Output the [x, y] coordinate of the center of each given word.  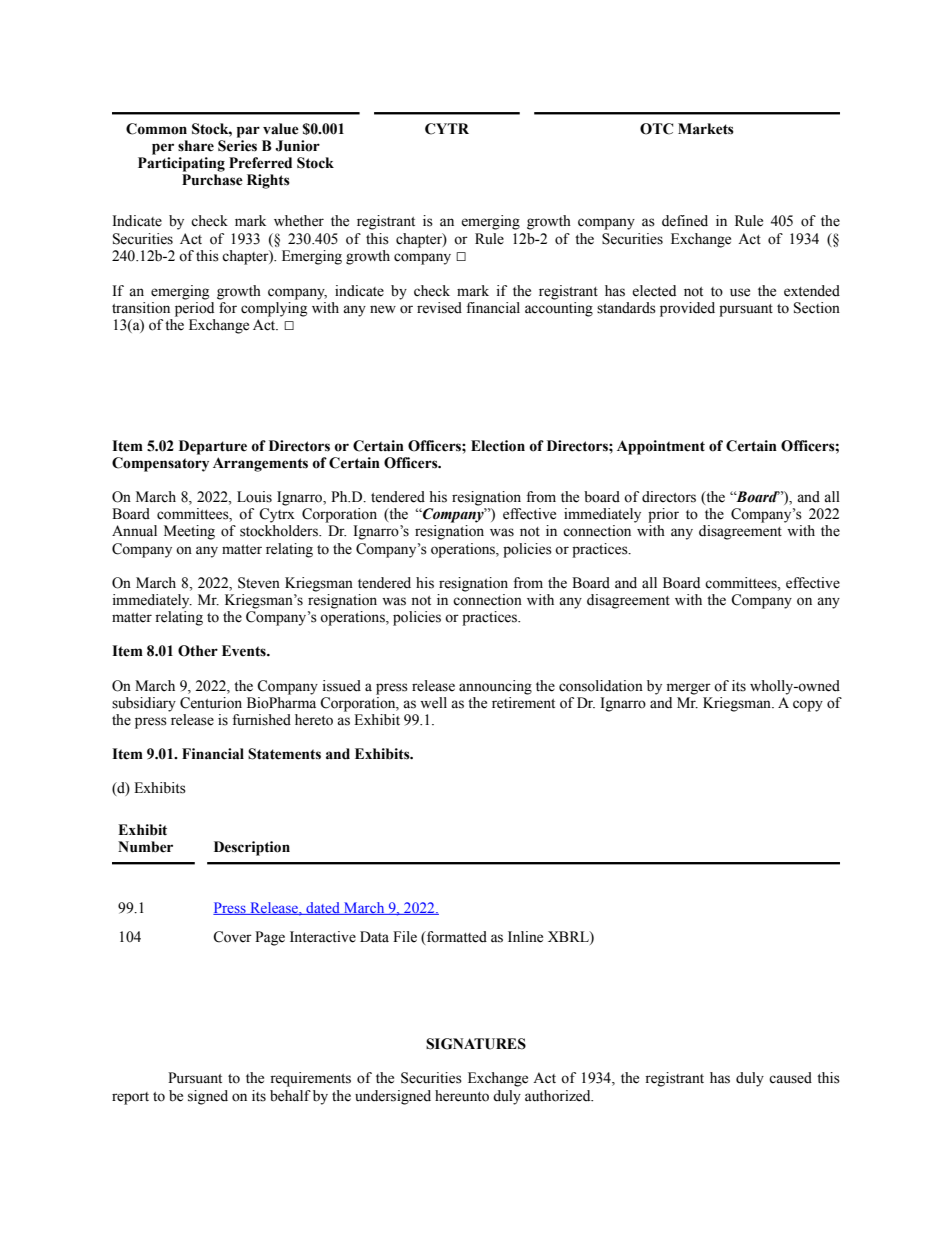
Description [252, 848]
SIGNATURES [476, 1044]
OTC [656, 129]
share [196, 146]
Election [498, 446]
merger [689, 689]
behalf [290, 1096]
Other [198, 651]
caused [790, 1078]
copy [808, 706]
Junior [297, 146]
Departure [213, 447]
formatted [455, 937]
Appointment [661, 447]
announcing [495, 687]
